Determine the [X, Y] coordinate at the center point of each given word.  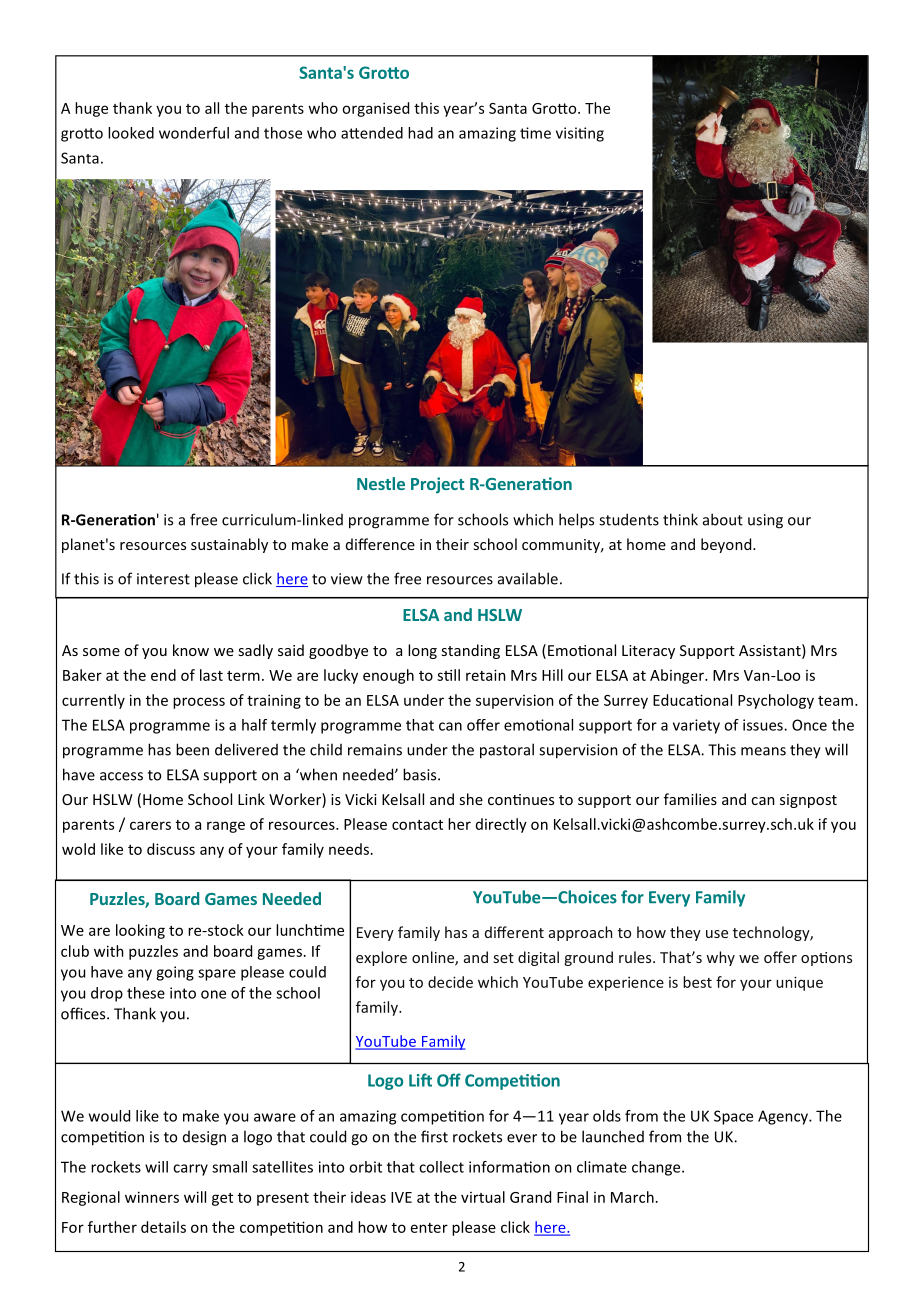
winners [152, 1197]
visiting [580, 134]
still [448, 675]
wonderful [194, 133]
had [420, 133]
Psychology [776, 701]
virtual [483, 1197]
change [657, 1168]
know [191, 650]
